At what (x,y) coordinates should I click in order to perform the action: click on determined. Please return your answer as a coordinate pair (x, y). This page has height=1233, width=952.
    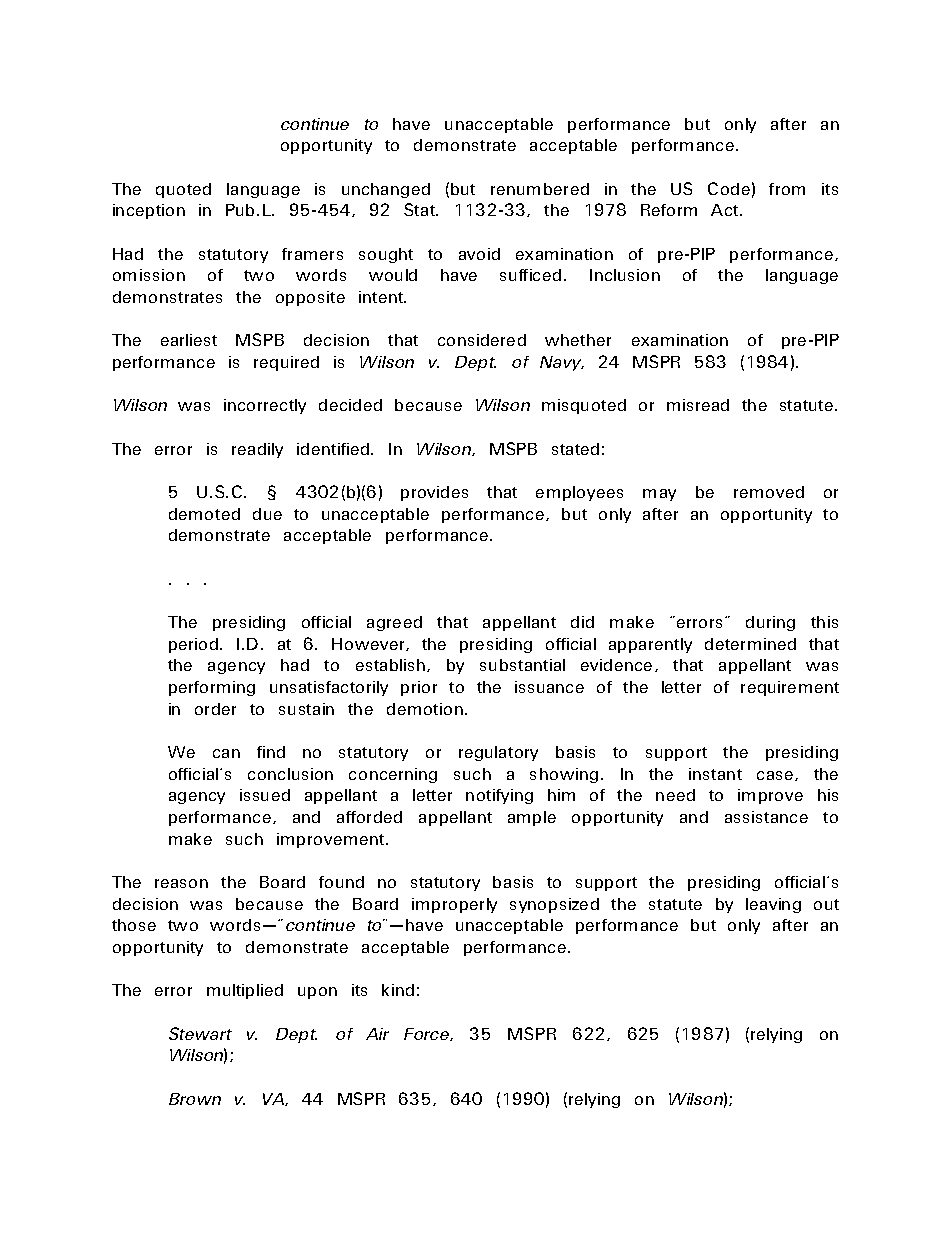
    Looking at the image, I should click on (750, 644).
